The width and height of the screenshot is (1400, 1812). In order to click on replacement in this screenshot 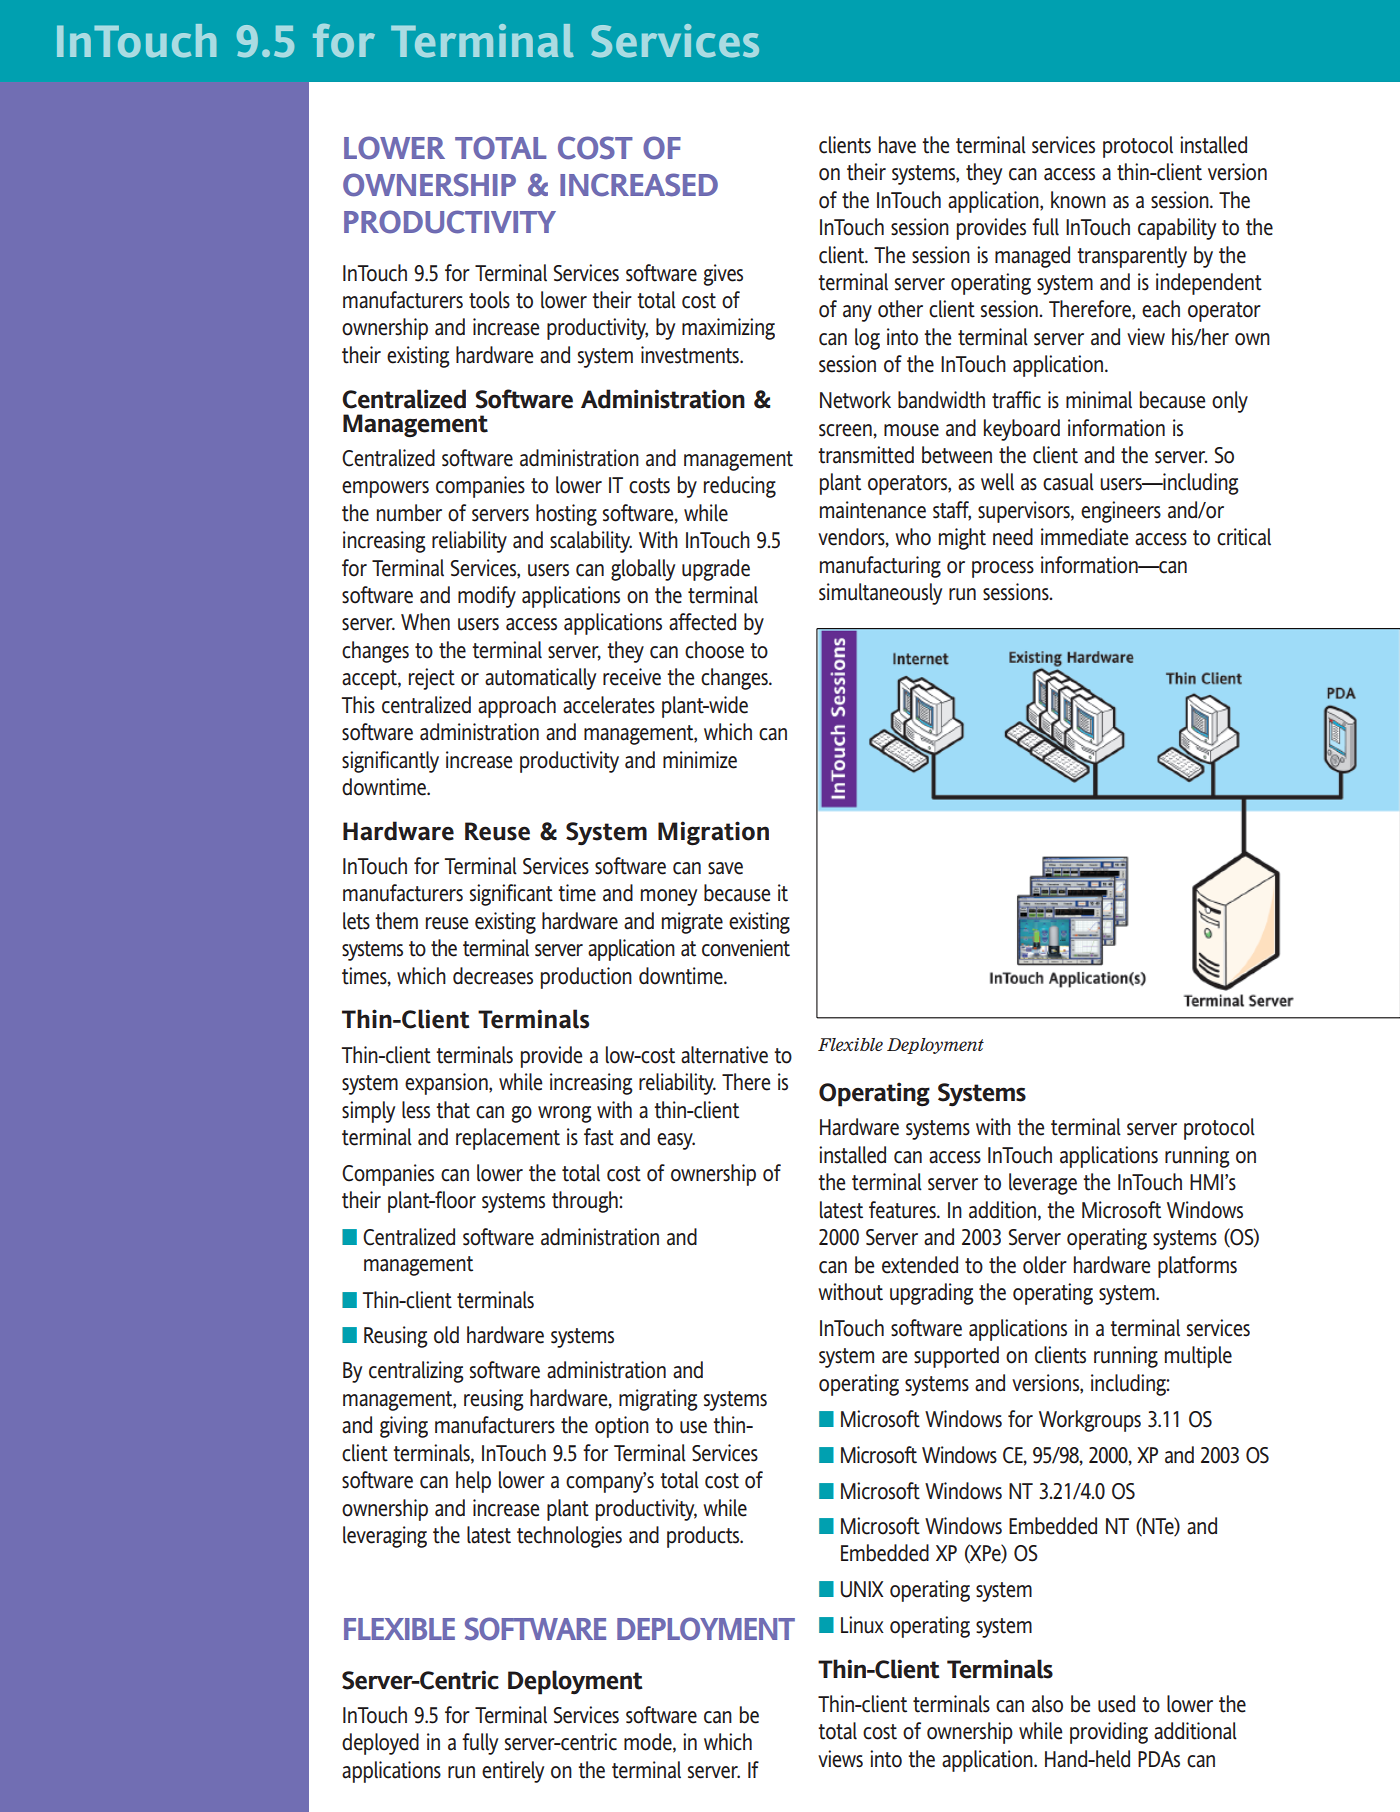, I will do `click(508, 1139)`.
